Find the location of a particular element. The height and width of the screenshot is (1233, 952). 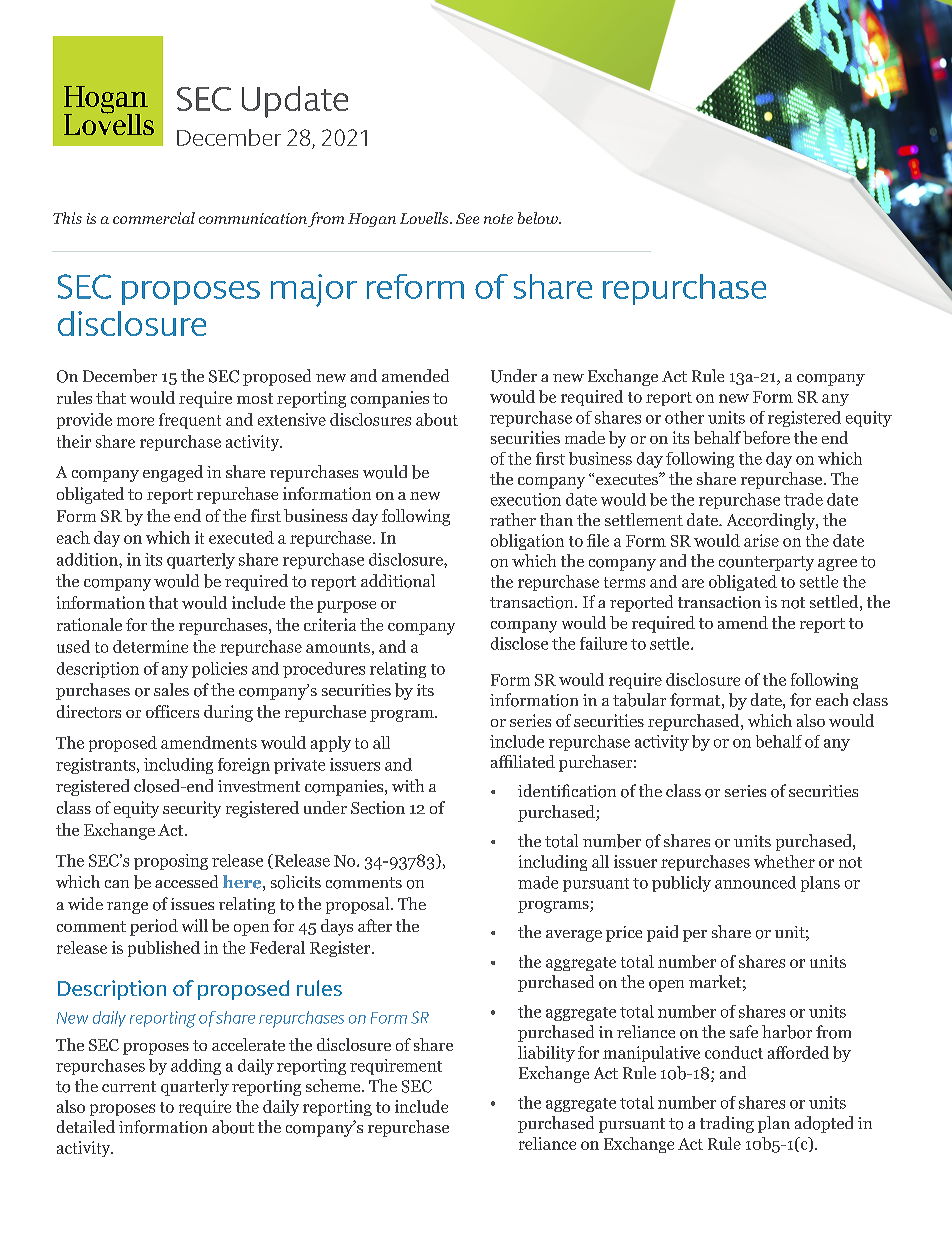

commercial is located at coordinates (154, 218).
